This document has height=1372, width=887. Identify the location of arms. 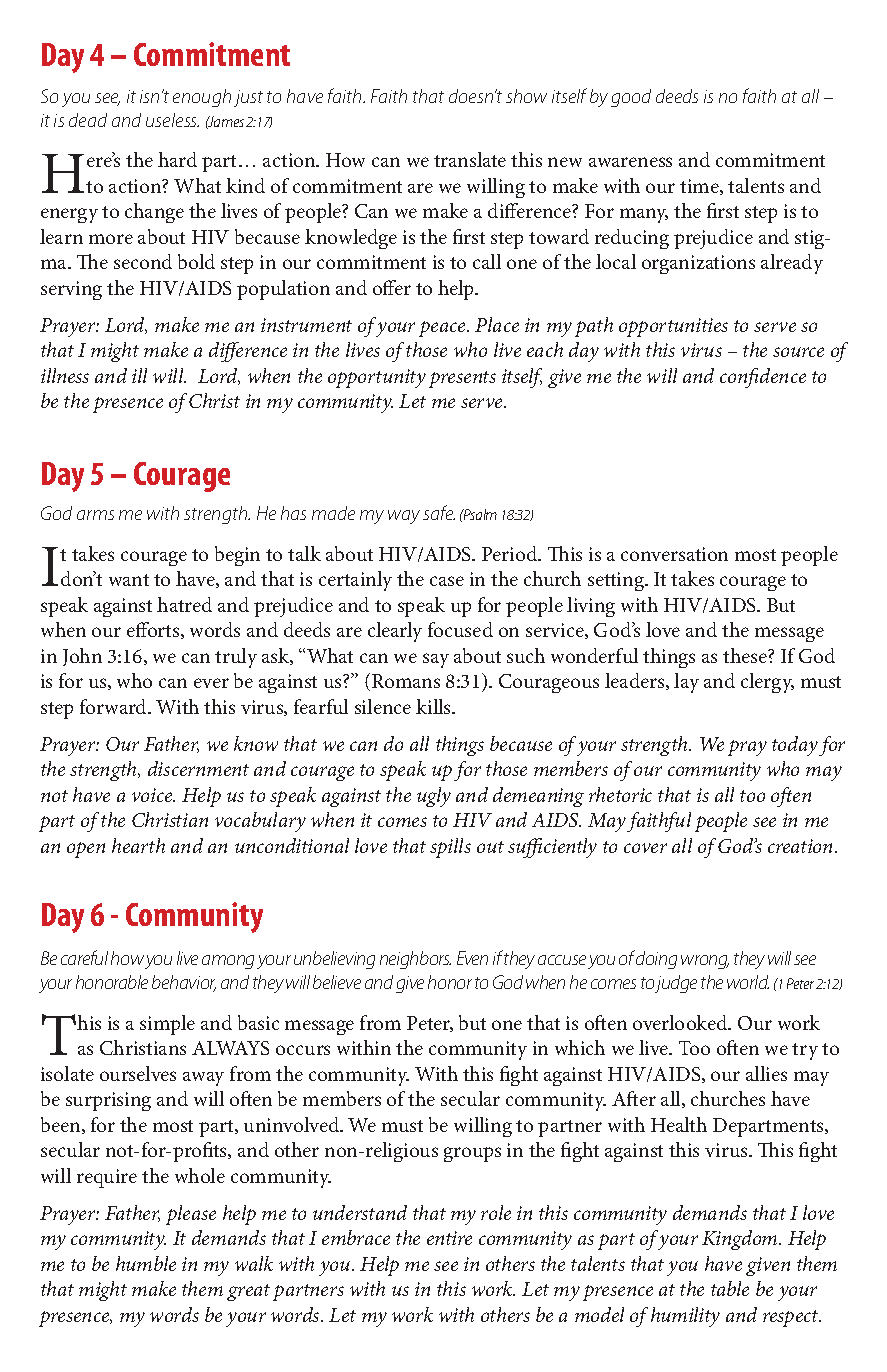
(95, 515).
